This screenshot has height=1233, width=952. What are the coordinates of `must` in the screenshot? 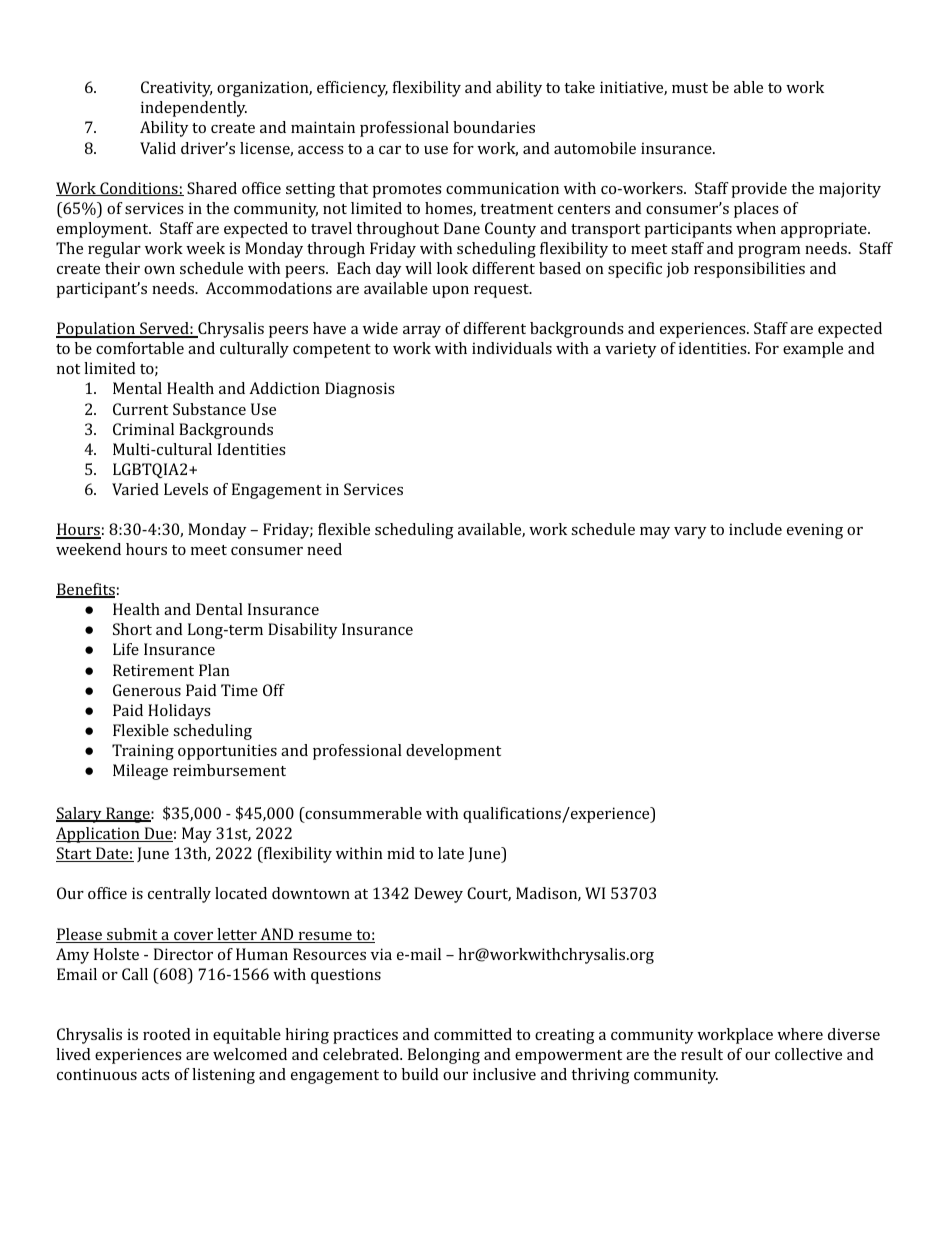 It's located at (690, 88).
